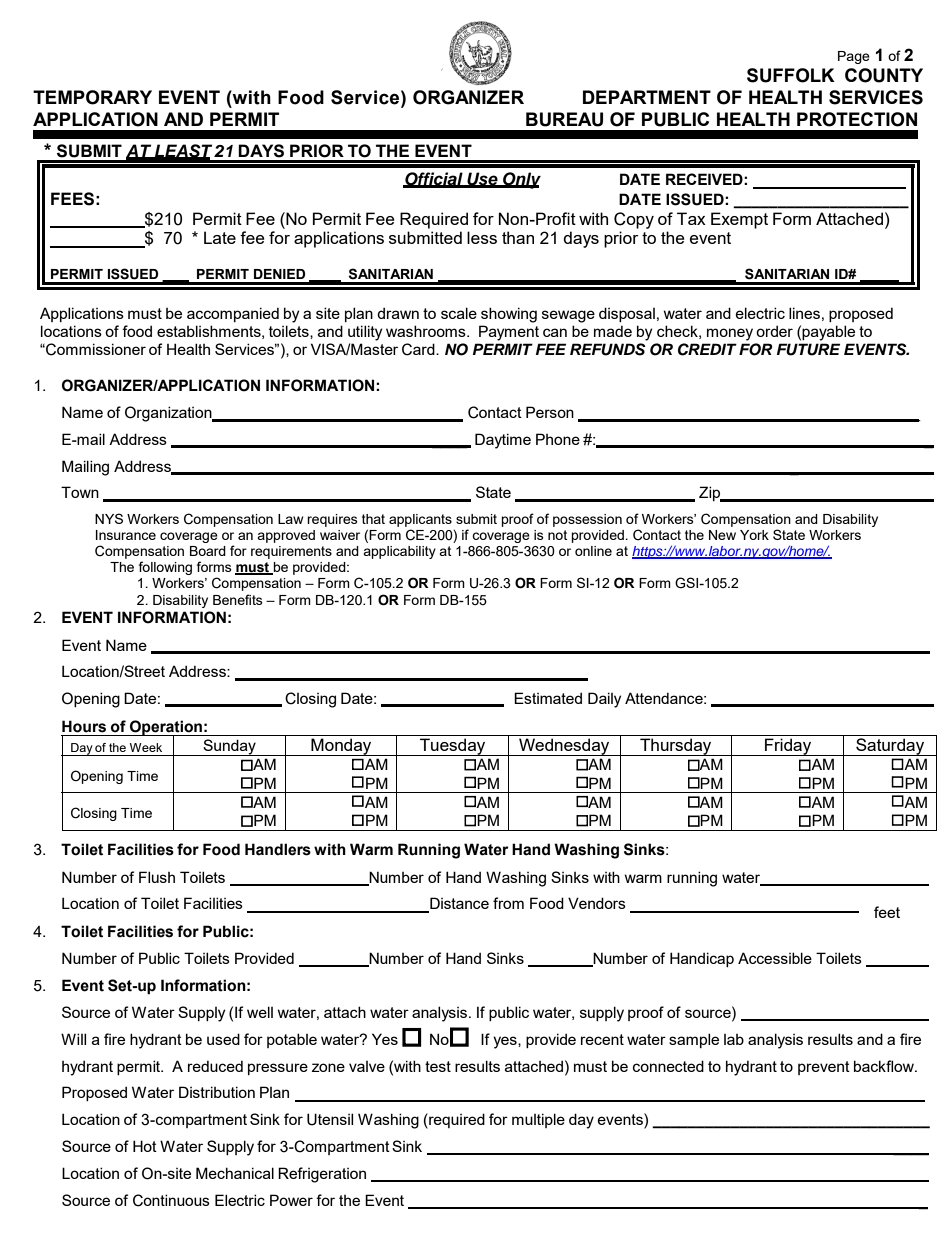 The height and width of the screenshot is (1233, 952). What do you see at coordinates (92, 97) in the screenshot?
I see `TEMPORARY` at bounding box center [92, 97].
